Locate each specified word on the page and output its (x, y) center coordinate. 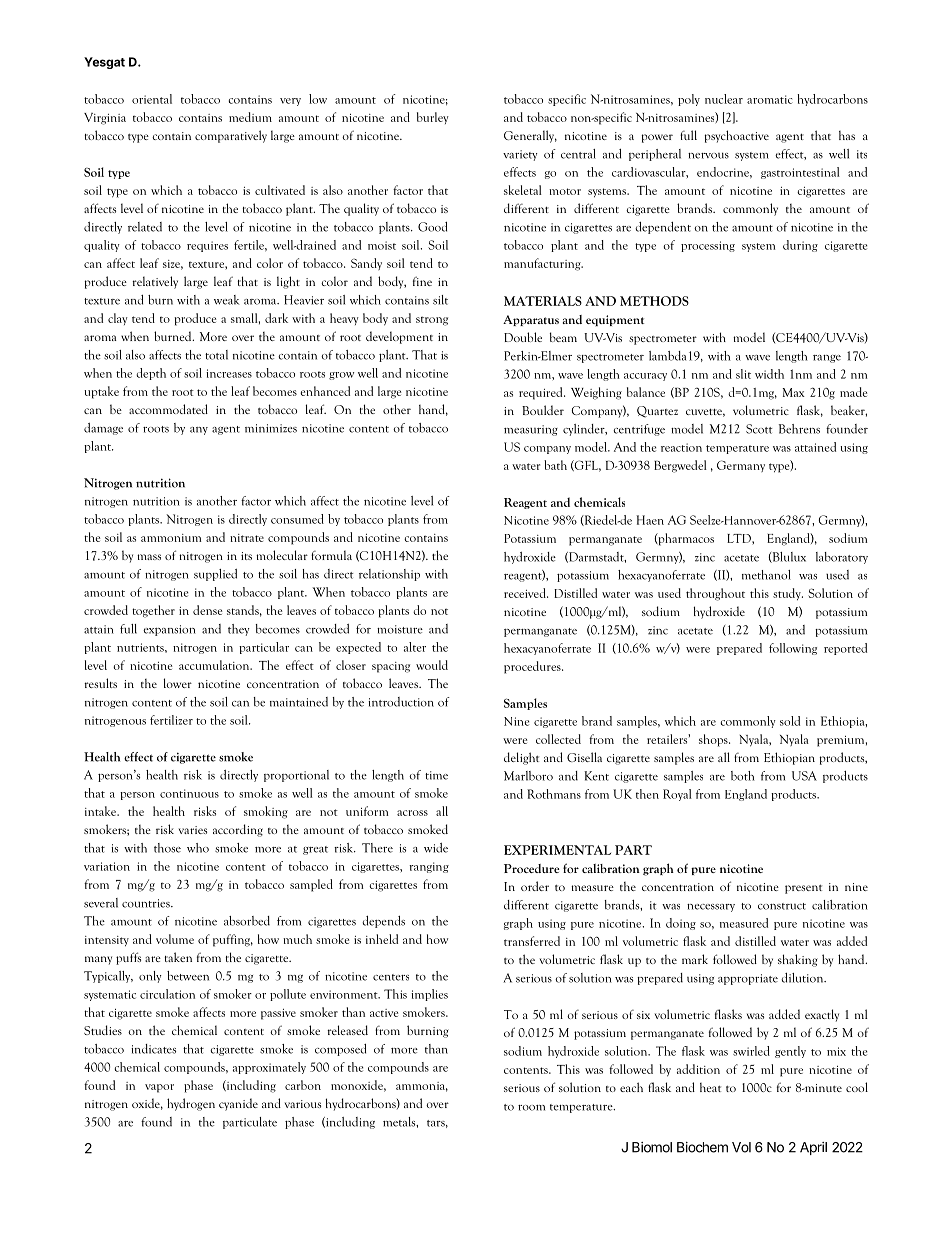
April (813, 1148)
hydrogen (191, 1104)
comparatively (231, 136)
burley (433, 118)
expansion (169, 630)
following (793, 649)
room (531, 1108)
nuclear (724, 99)
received (526, 593)
